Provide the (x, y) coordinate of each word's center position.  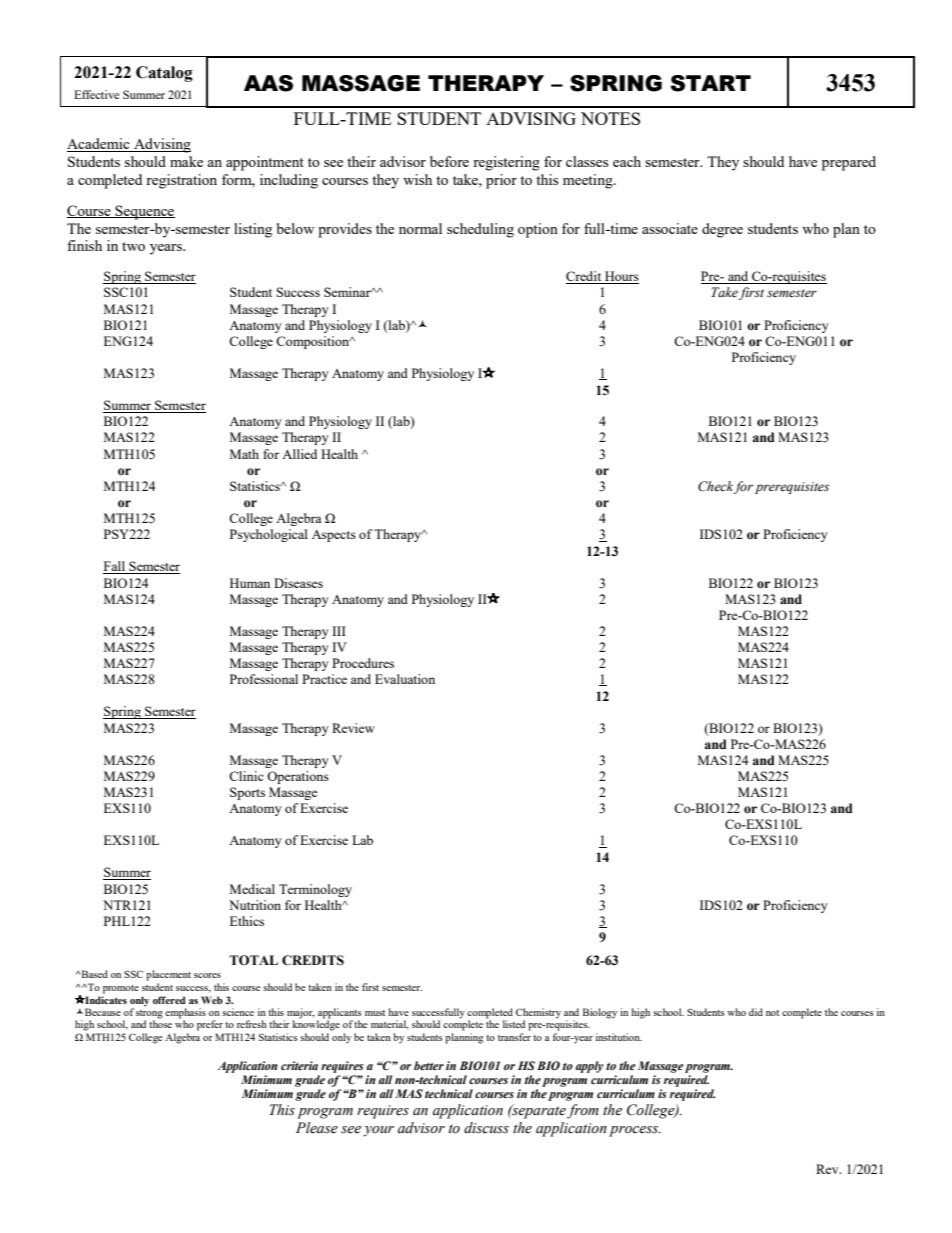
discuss (486, 1128)
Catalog (164, 74)
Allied (299, 454)
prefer (210, 1025)
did (756, 1012)
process (634, 1131)
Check (715, 486)
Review (353, 728)
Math (244, 454)
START (710, 83)
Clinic (246, 776)
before (449, 161)
